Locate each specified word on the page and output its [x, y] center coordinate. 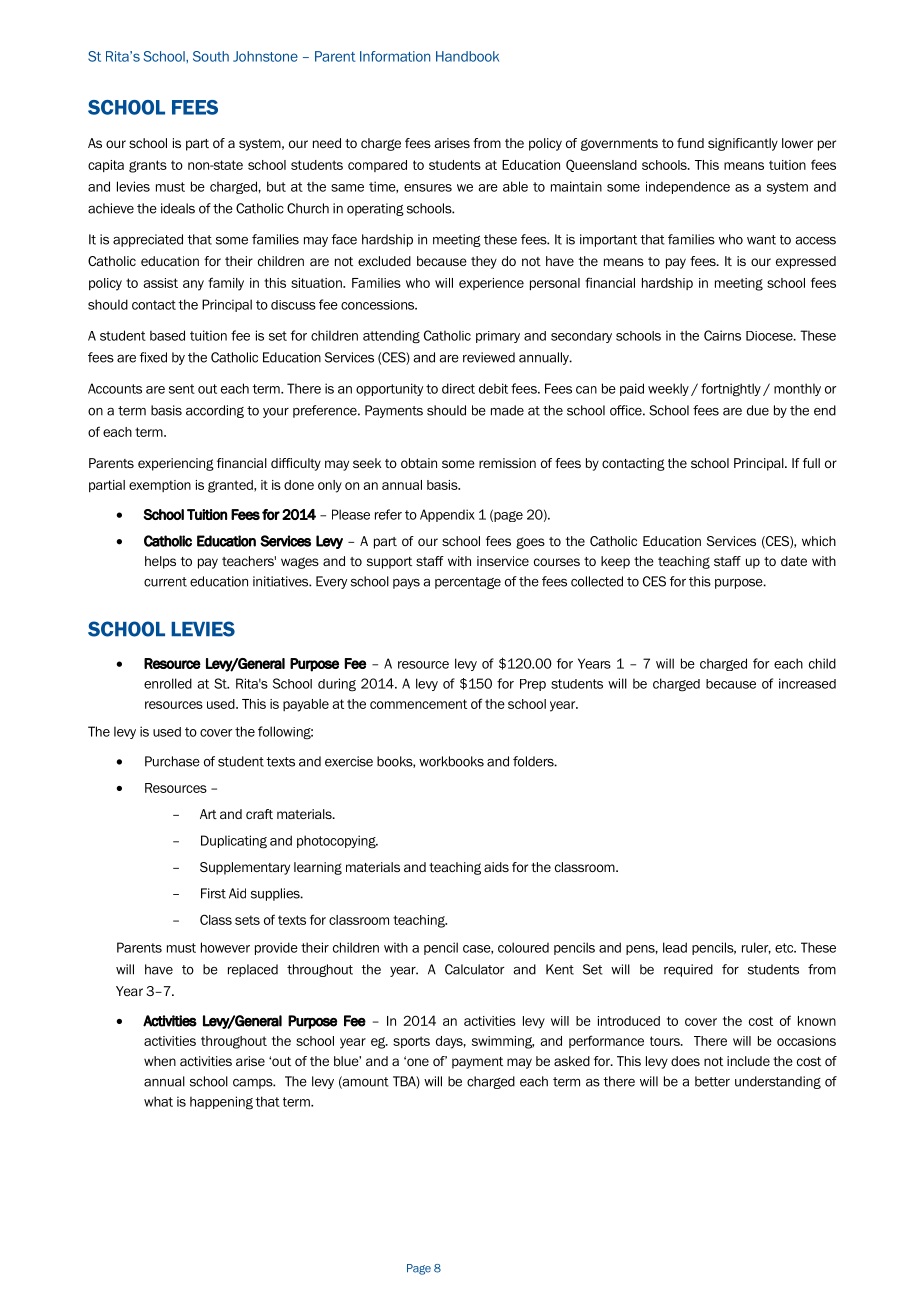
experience [491, 284]
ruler [756, 948]
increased [807, 683]
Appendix [447, 515]
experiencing [176, 464]
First [213, 893]
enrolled [168, 683]
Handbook [467, 56]
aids [496, 867]
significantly [743, 144]
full [811, 463]
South [211, 56]
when [160, 1061]
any [193, 285]
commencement [418, 704]
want [761, 240]
